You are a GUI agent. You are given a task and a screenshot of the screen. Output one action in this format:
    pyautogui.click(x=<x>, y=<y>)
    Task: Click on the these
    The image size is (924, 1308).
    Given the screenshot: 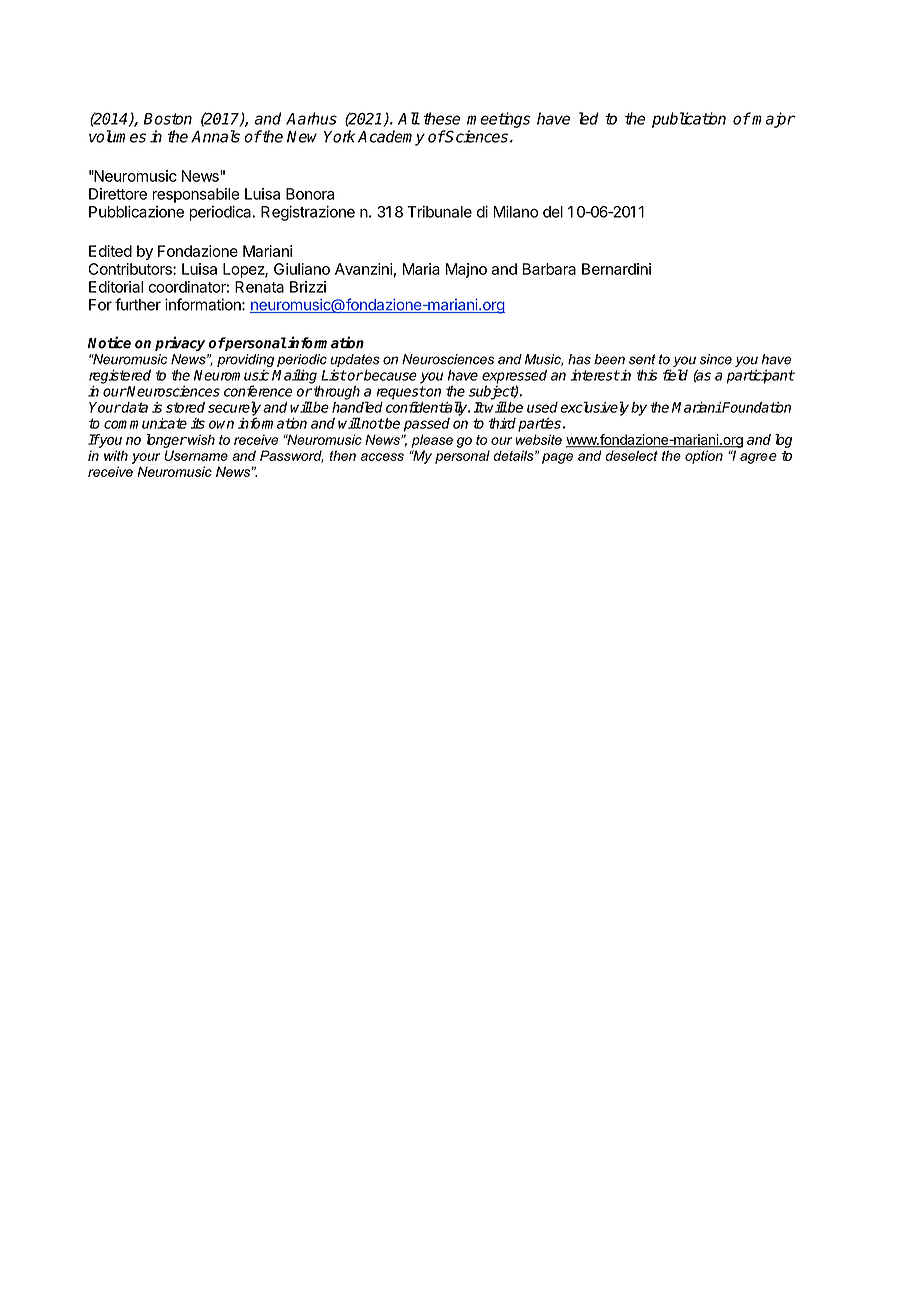 What is the action you would take?
    pyautogui.click(x=441, y=118)
